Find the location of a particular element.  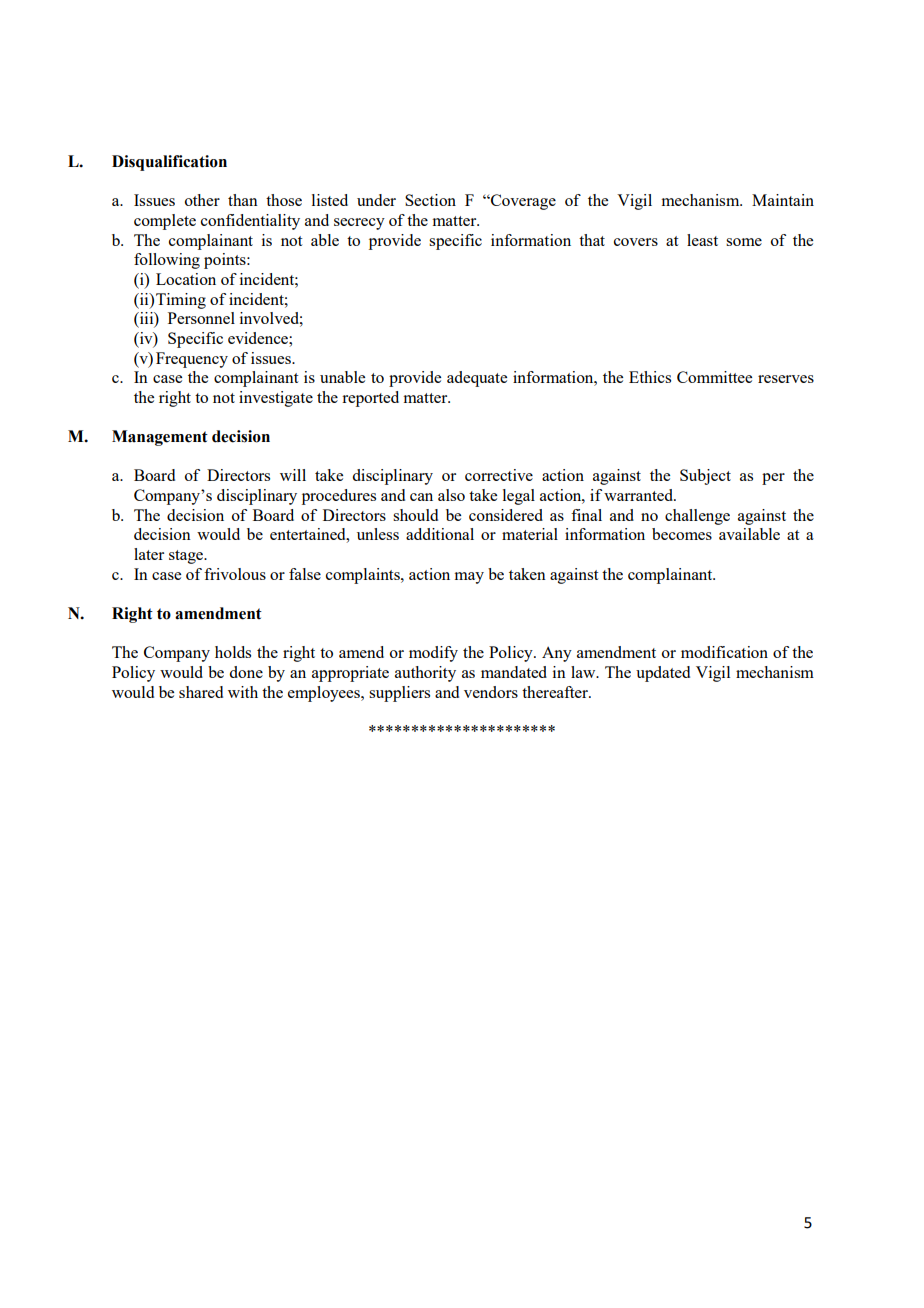

done is located at coordinates (246, 672).
